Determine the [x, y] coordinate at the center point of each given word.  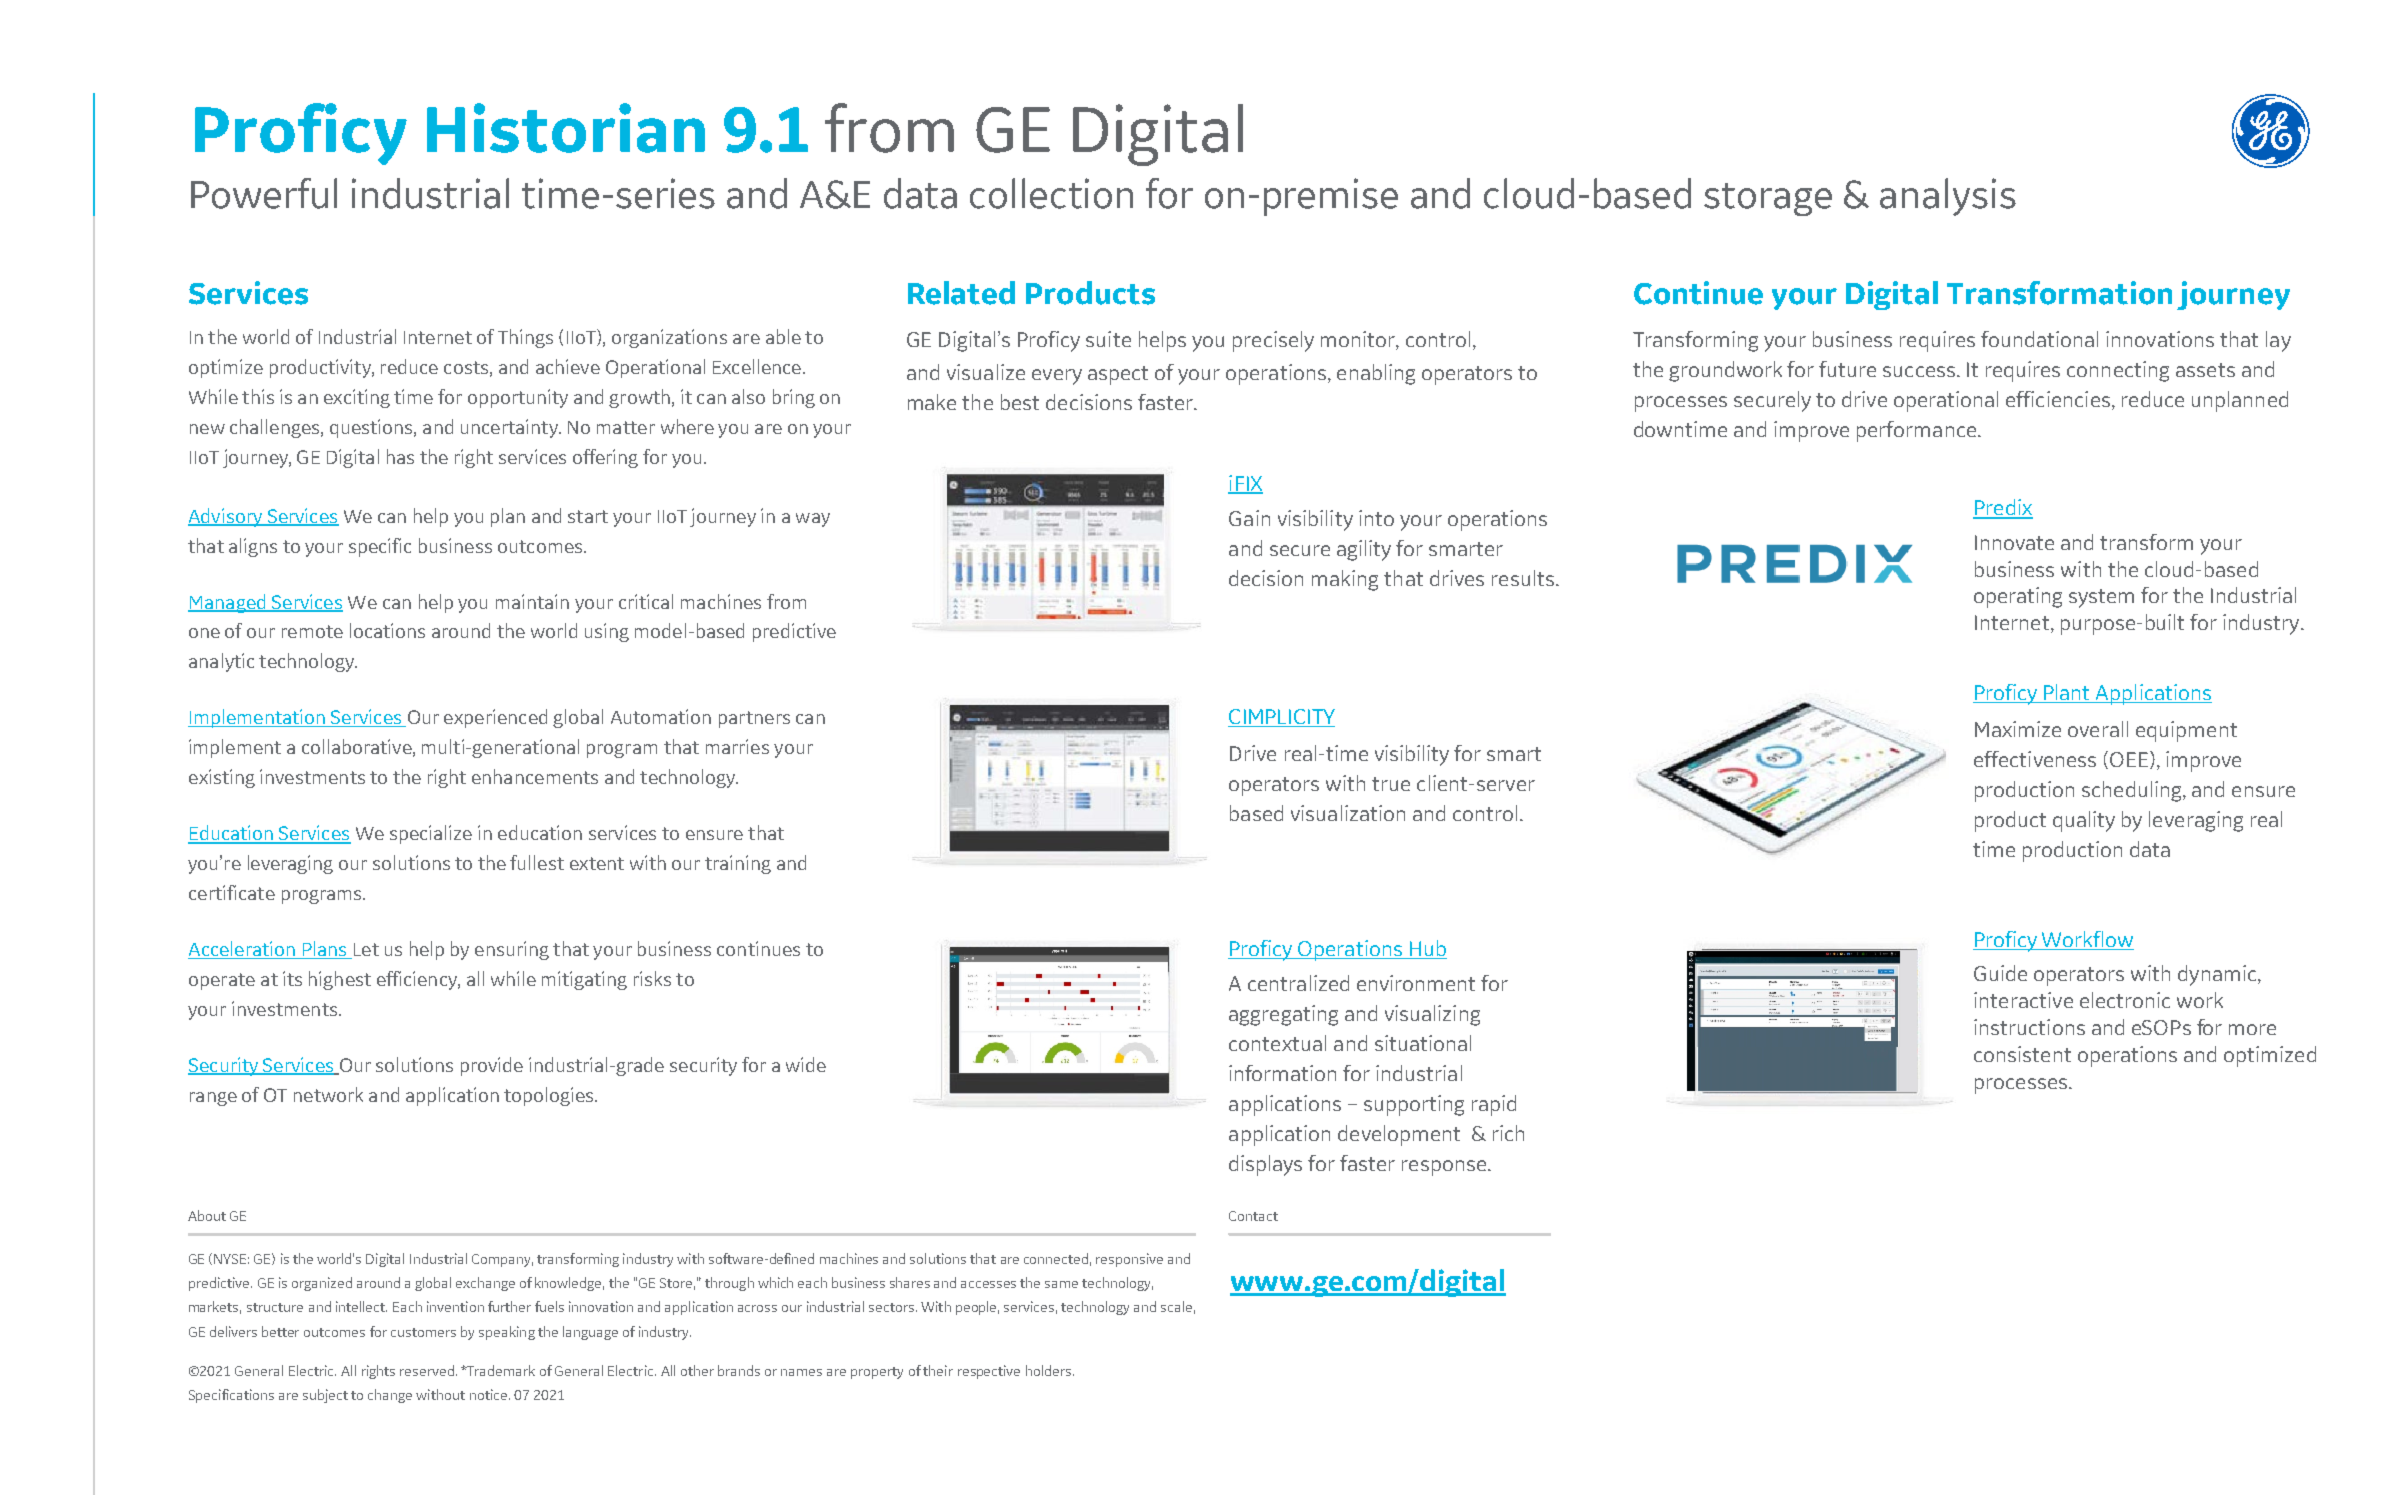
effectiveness [2035, 759]
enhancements [535, 776]
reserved [427, 1370]
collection [1051, 193]
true [1391, 784]
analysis [1948, 197]
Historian [566, 128]
